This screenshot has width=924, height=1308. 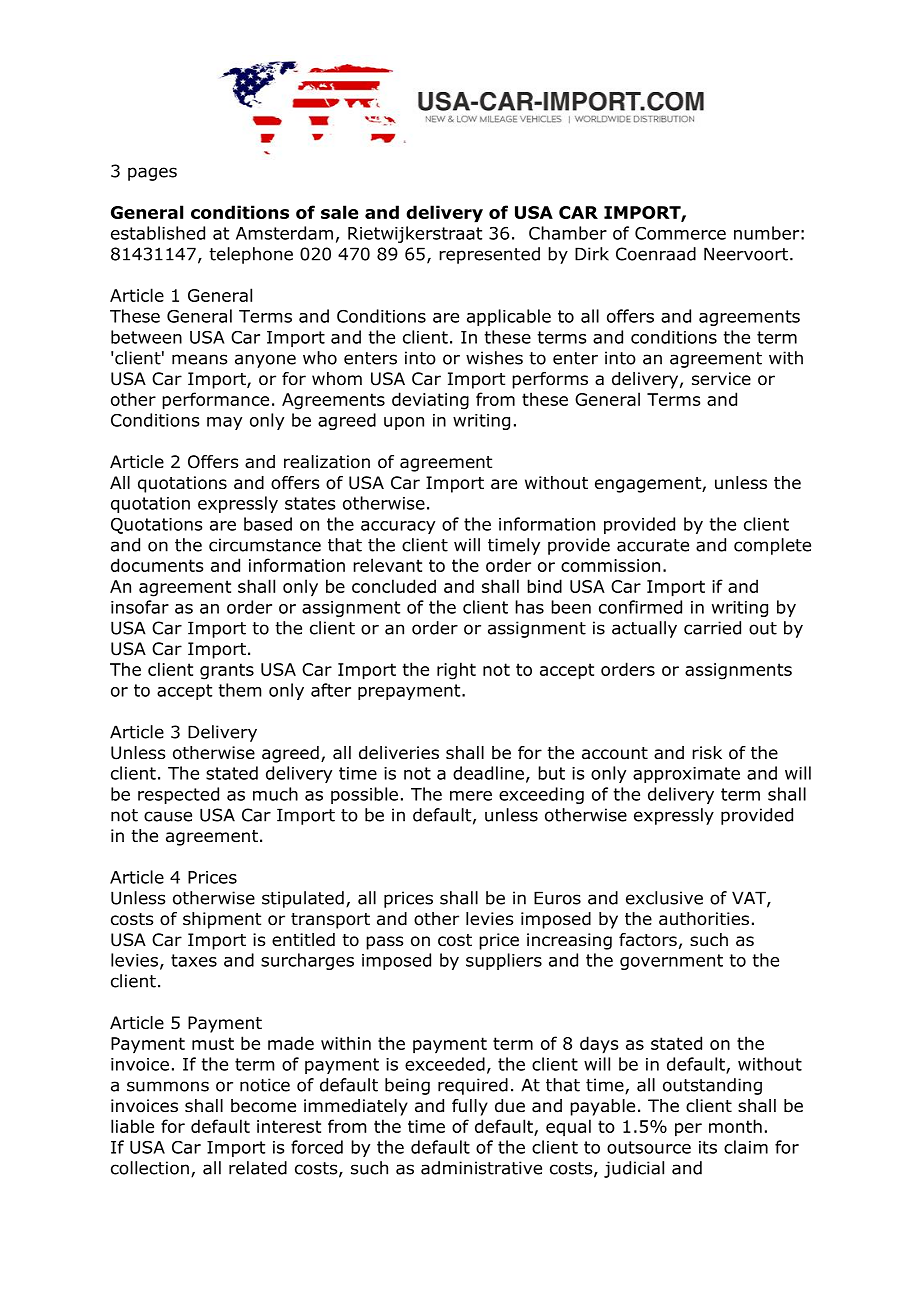 What do you see at coordinates (456, 671) in the screenshot?
I see `right` at bounding box center [456, 671].
